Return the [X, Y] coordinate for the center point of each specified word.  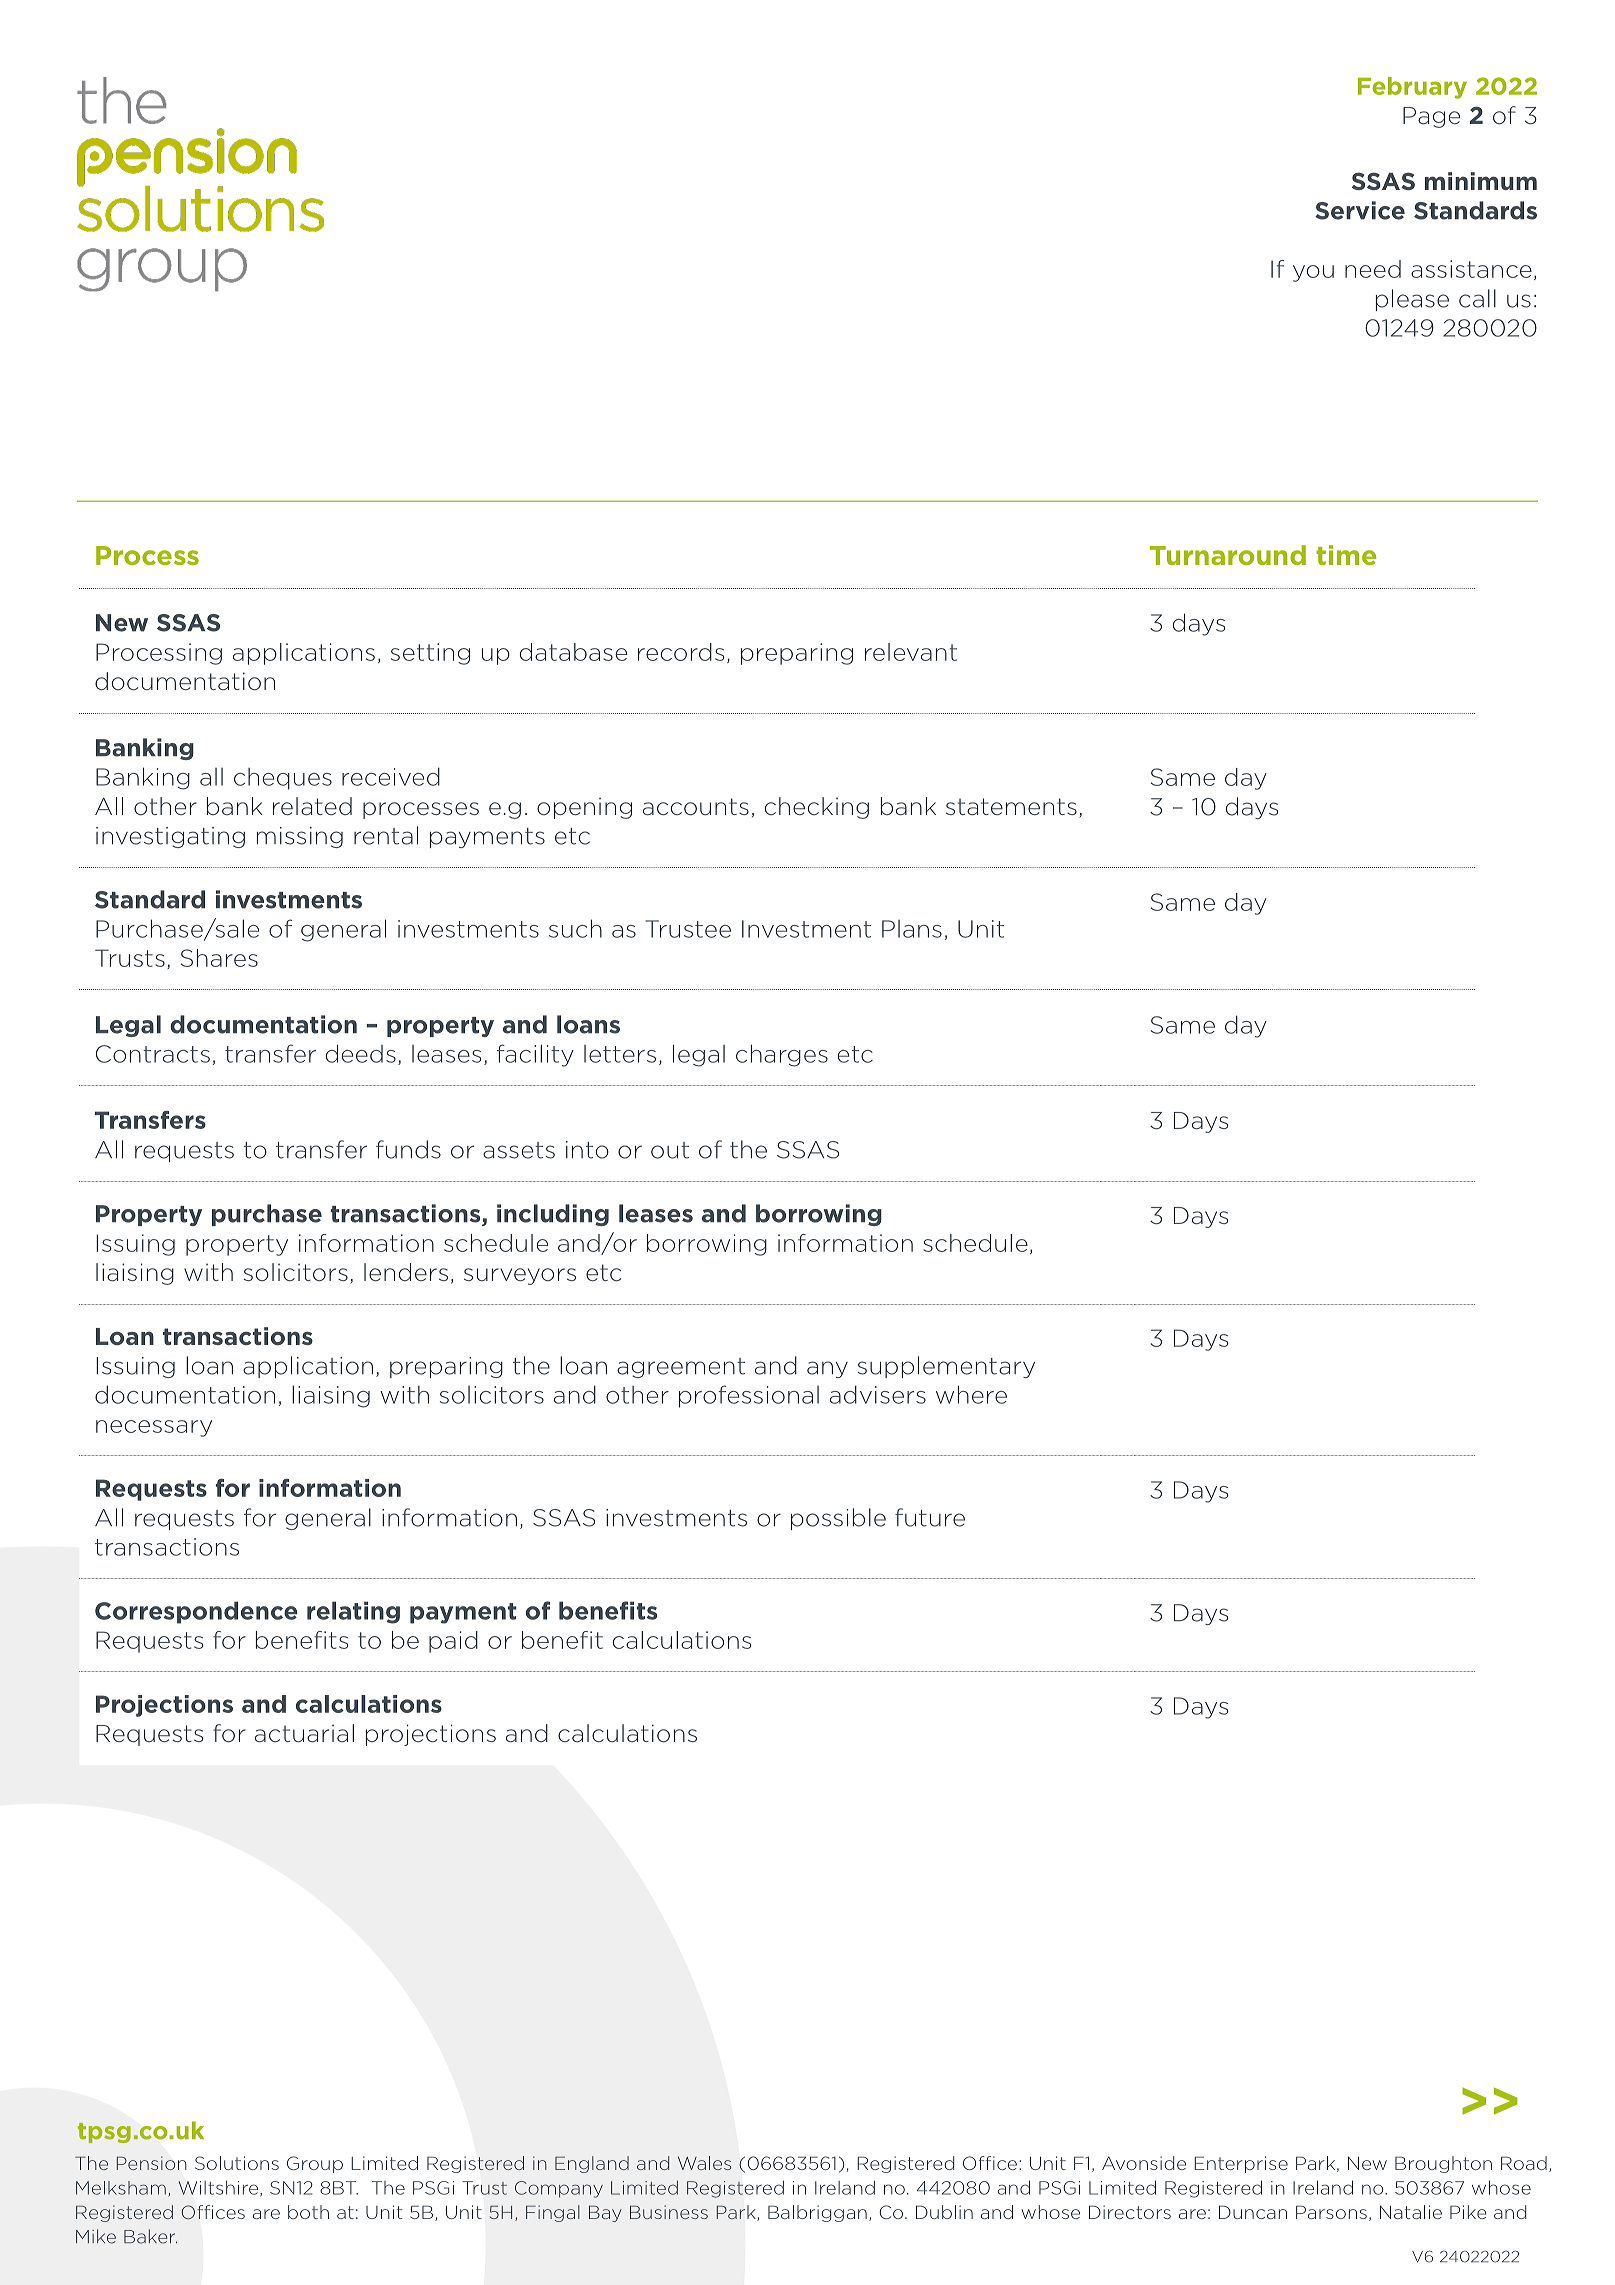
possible [838, 1519]
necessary [154, 1428]
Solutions [237, 2163]
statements [1011, 806]
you [1313, 273]
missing [300, 837]
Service [1360, 210]
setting [430, 654]
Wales [704, 2163]
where [971, 1394]
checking [816, 808]
